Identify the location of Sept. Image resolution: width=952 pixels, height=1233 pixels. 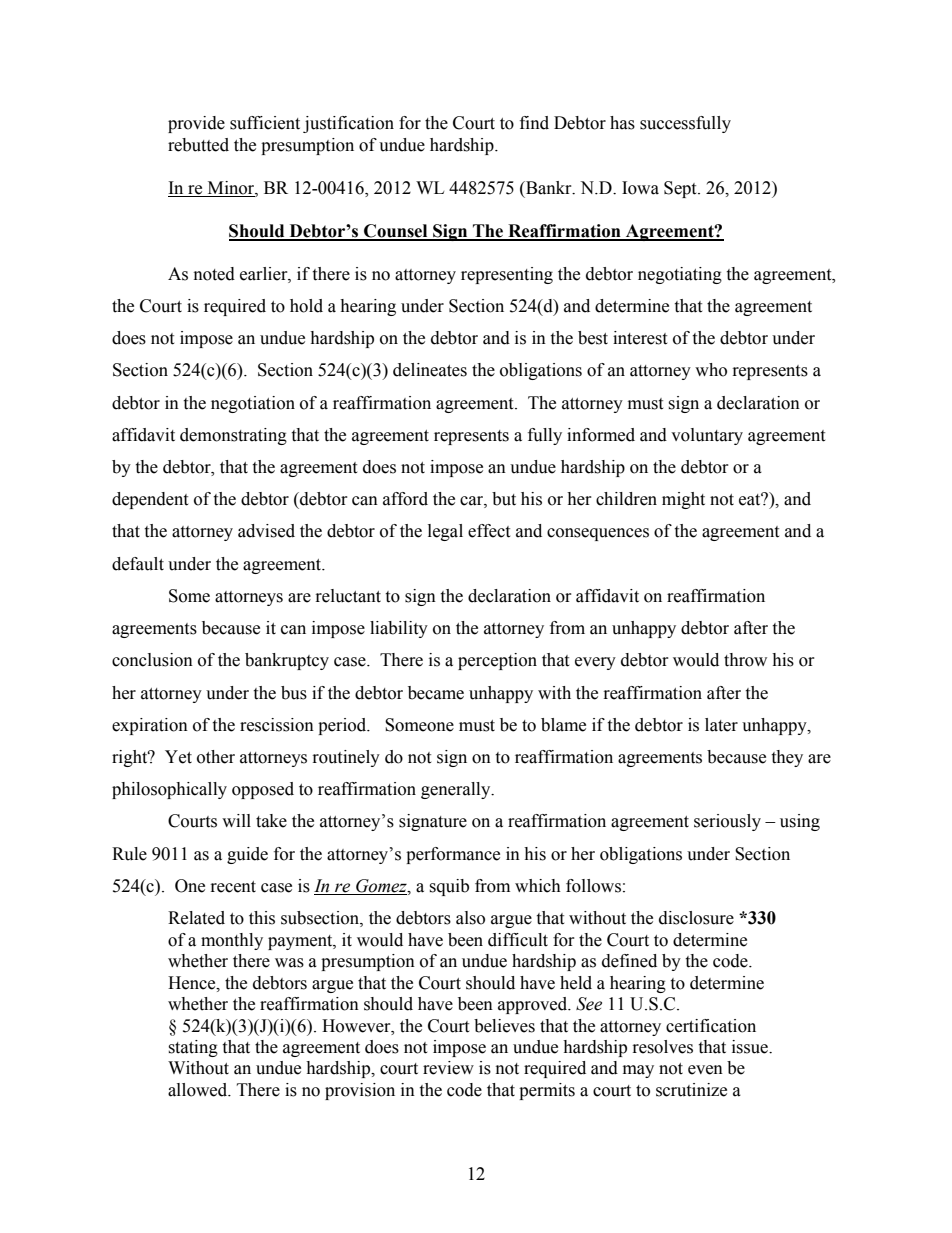
(681, 189).
